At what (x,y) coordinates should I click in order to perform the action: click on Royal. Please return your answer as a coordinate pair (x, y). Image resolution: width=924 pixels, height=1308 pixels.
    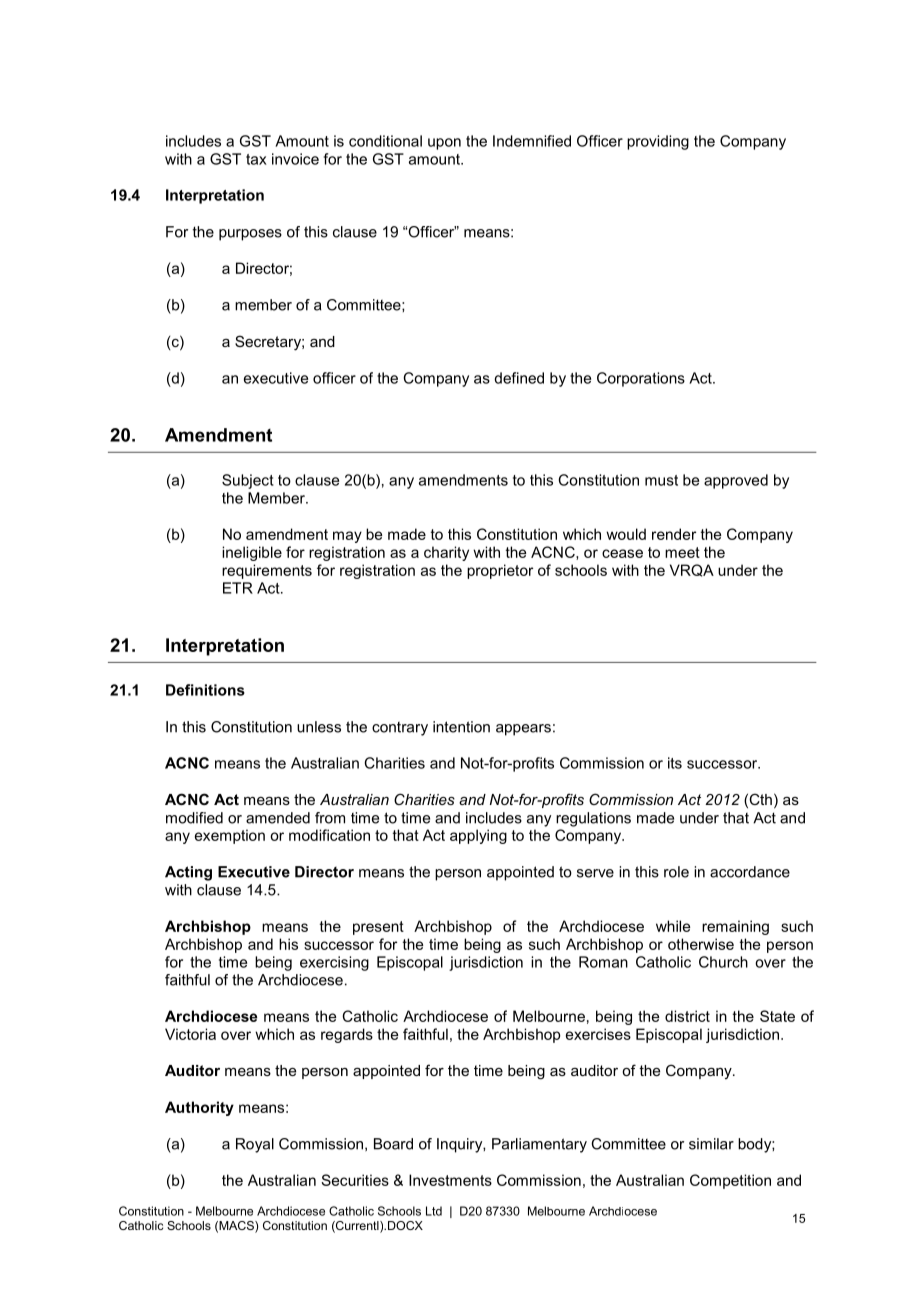
    Looking at the image, I should click on (255, 1145).
